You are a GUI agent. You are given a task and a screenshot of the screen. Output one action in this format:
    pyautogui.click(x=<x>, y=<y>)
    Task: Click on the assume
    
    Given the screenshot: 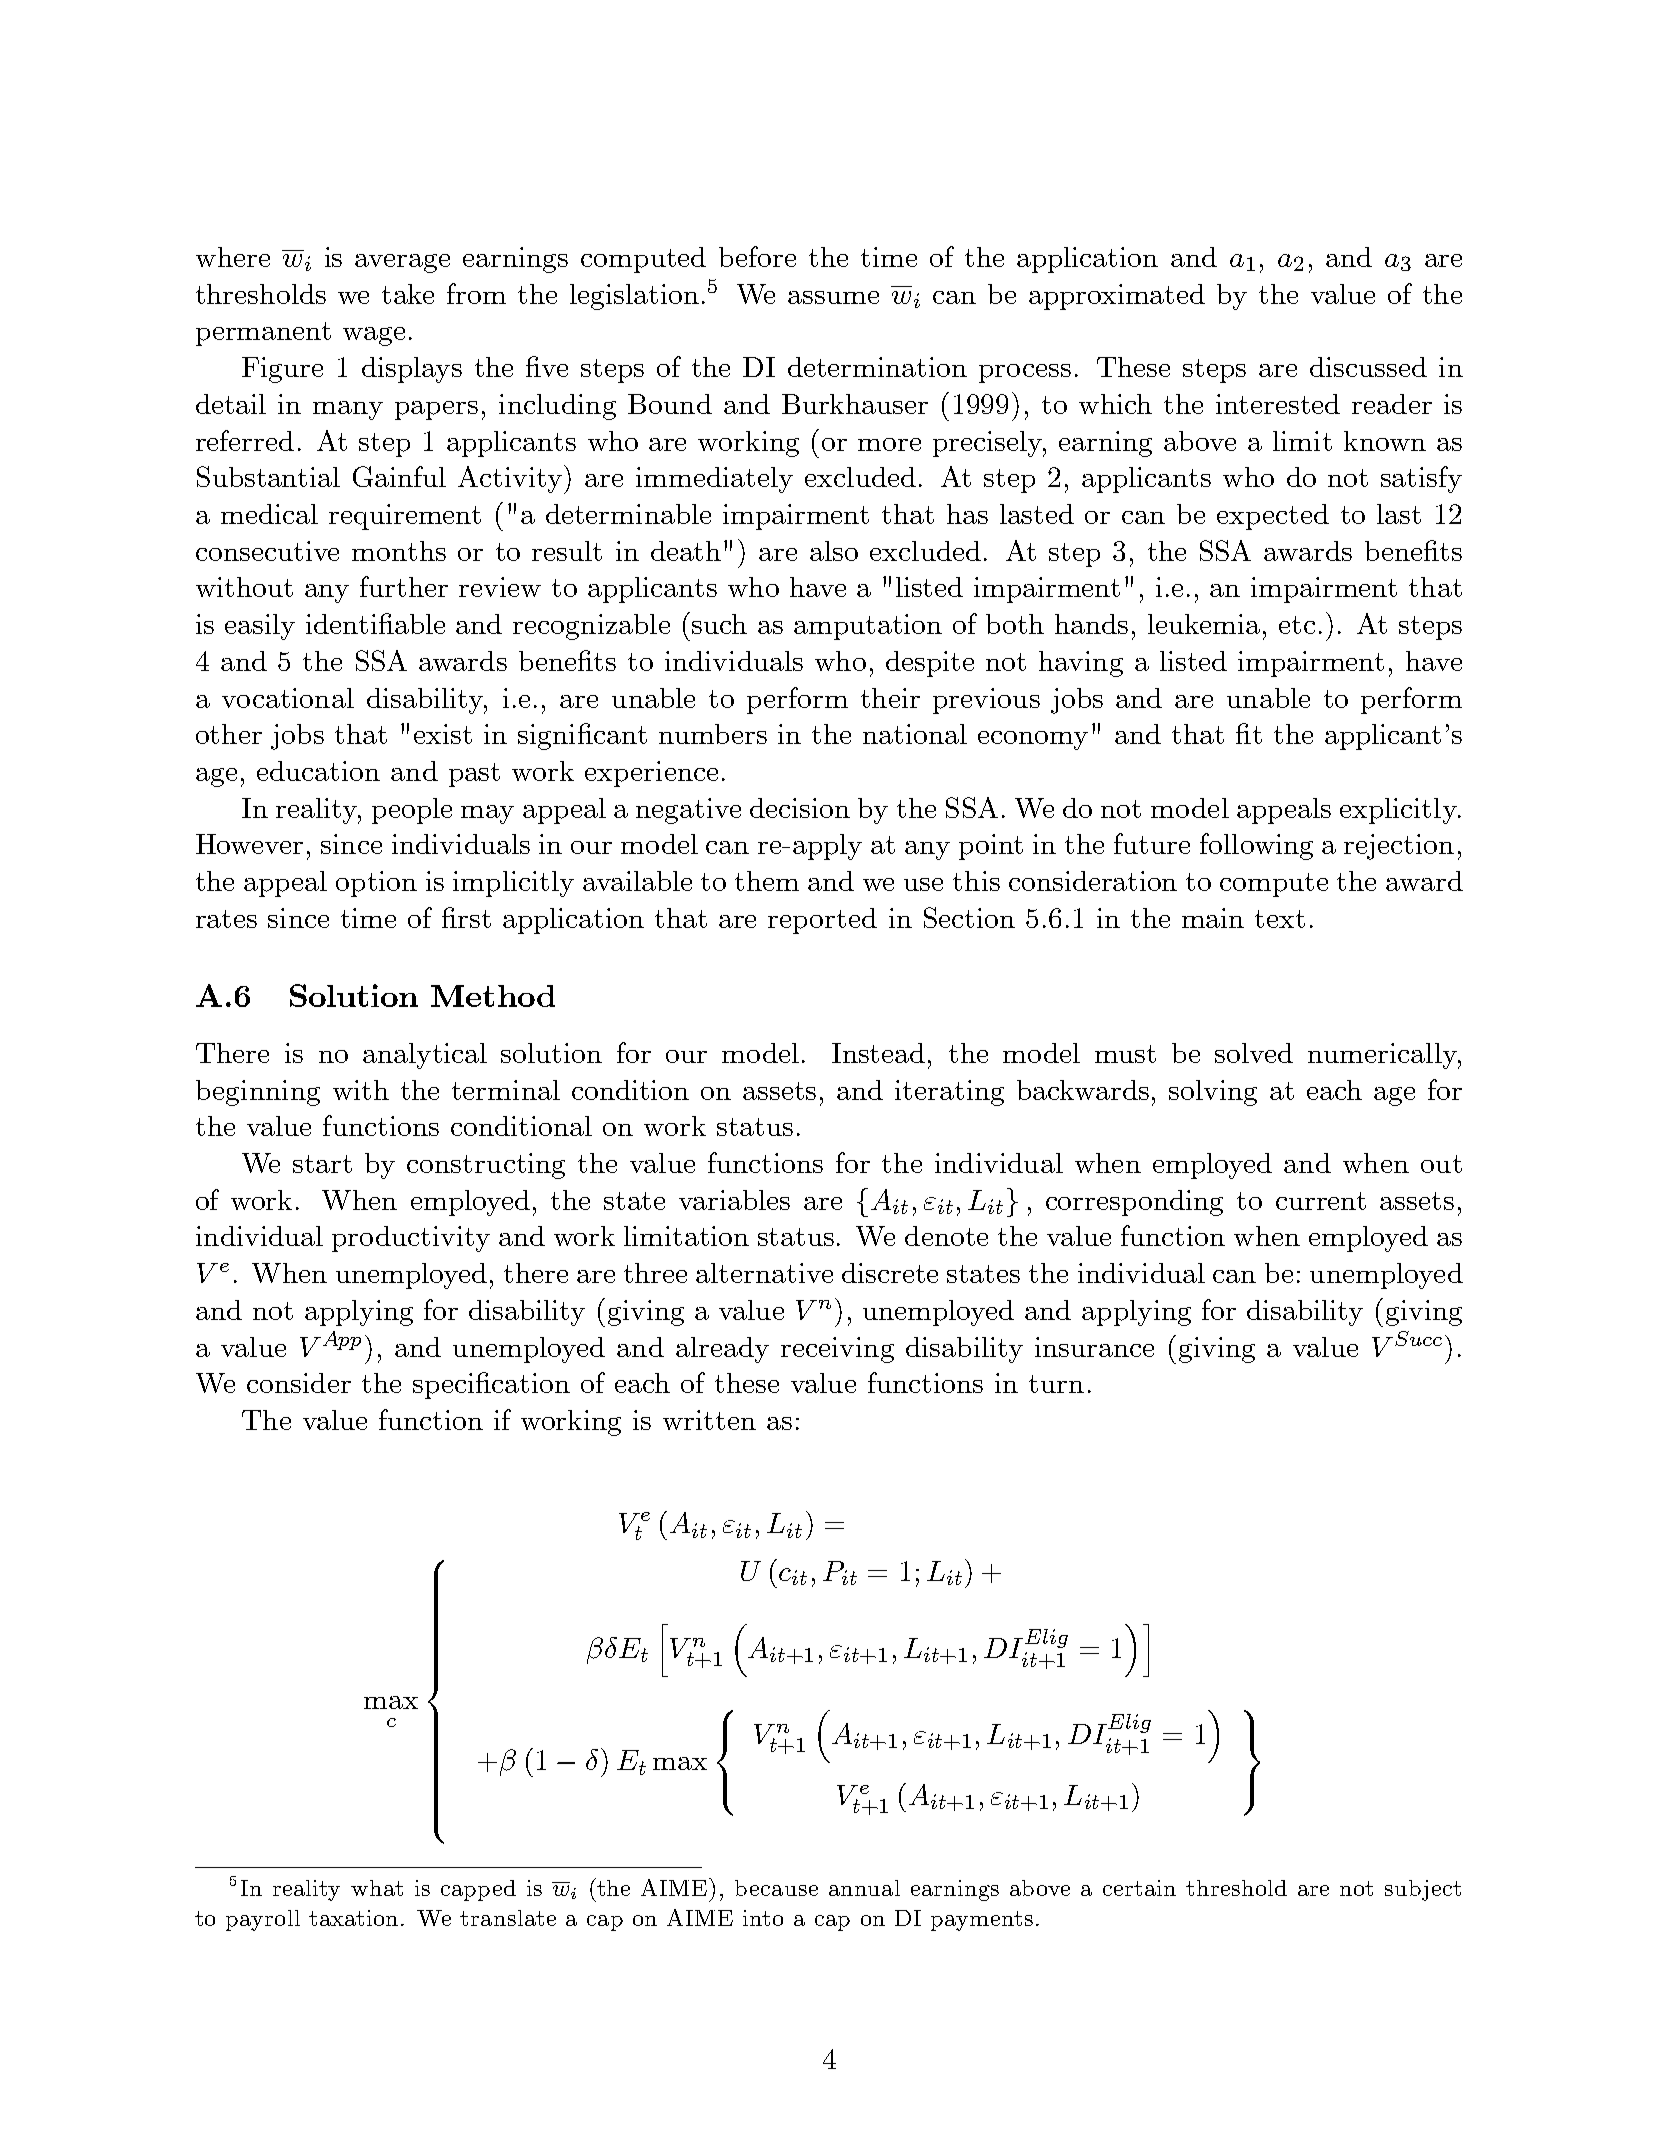 What is the action you would take?
    pyautogui.click(x=833, y=297)
